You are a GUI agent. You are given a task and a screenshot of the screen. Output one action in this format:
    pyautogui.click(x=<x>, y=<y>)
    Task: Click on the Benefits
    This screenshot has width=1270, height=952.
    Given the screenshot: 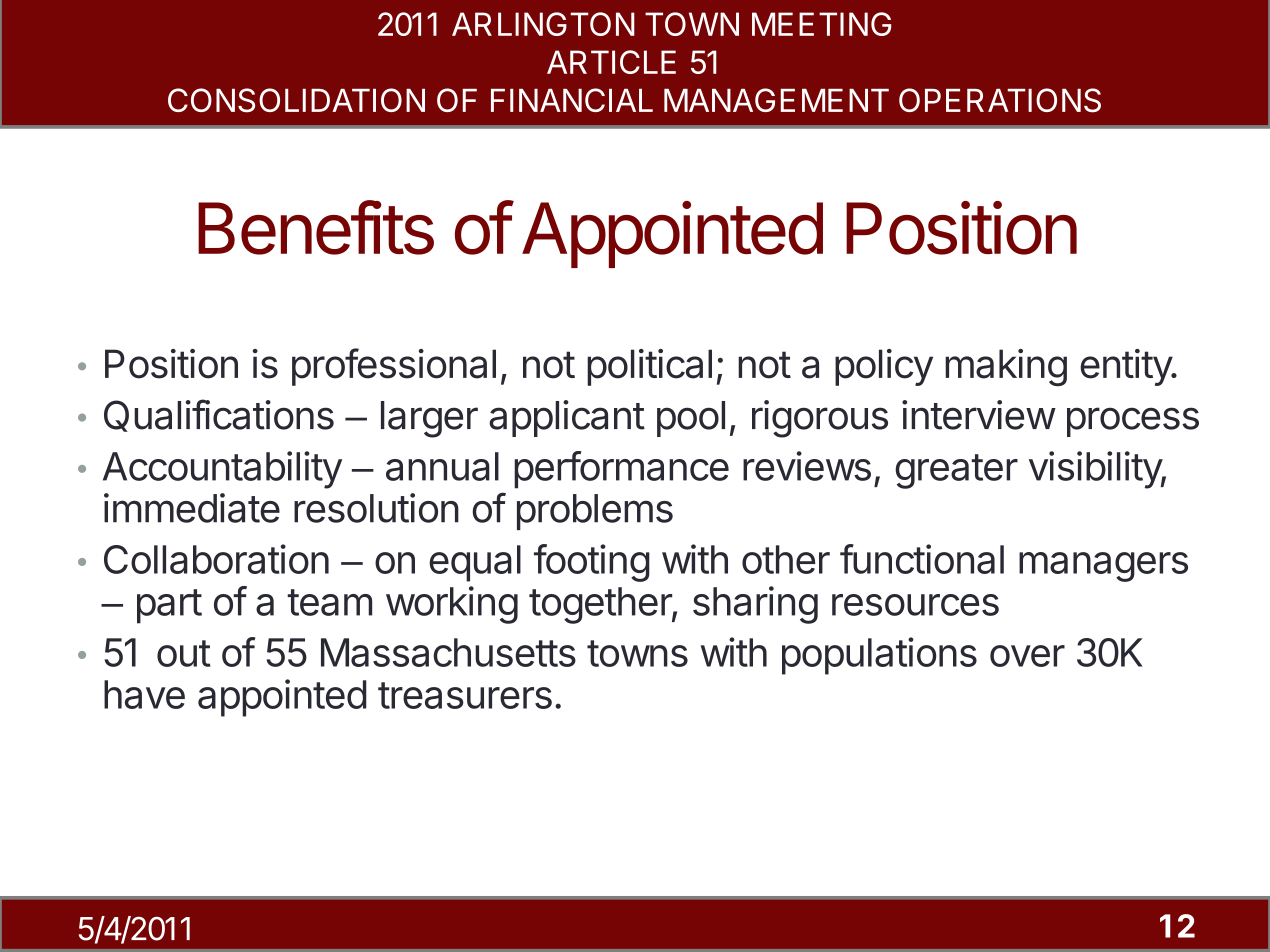 What is the action you would take?
    pyautogui.click(x=316, y=227)
